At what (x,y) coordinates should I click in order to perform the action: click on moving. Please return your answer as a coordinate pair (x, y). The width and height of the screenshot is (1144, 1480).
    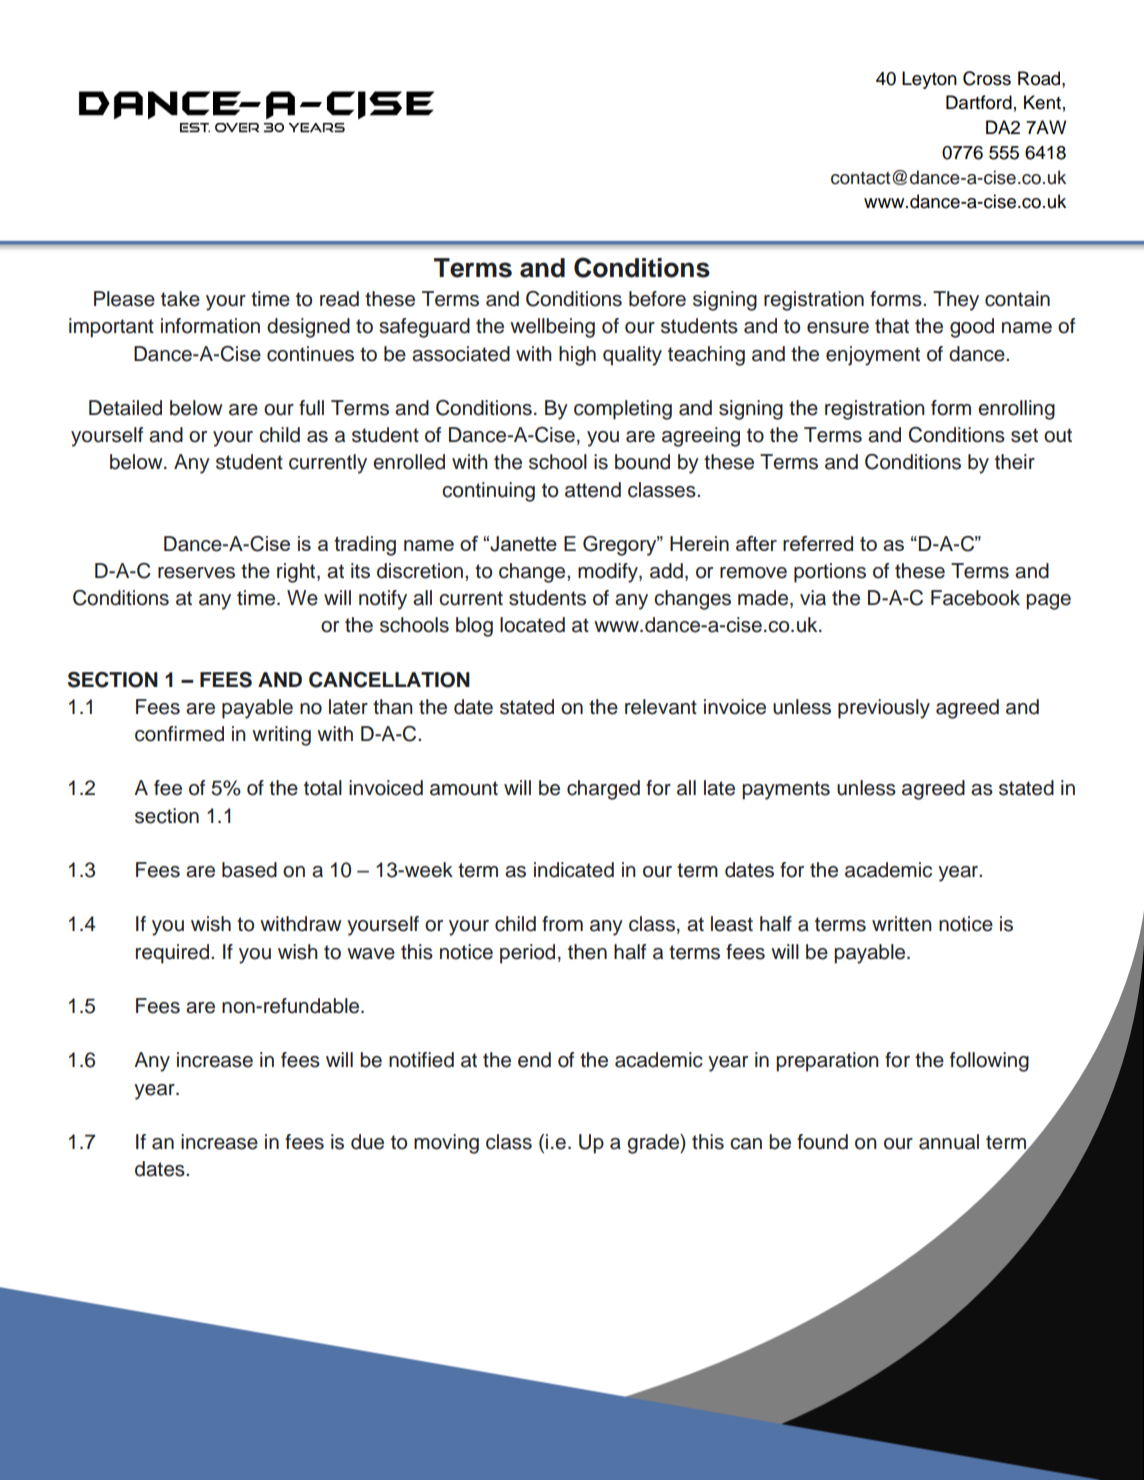
    Looking at the image, I should click on (446, 1144).
